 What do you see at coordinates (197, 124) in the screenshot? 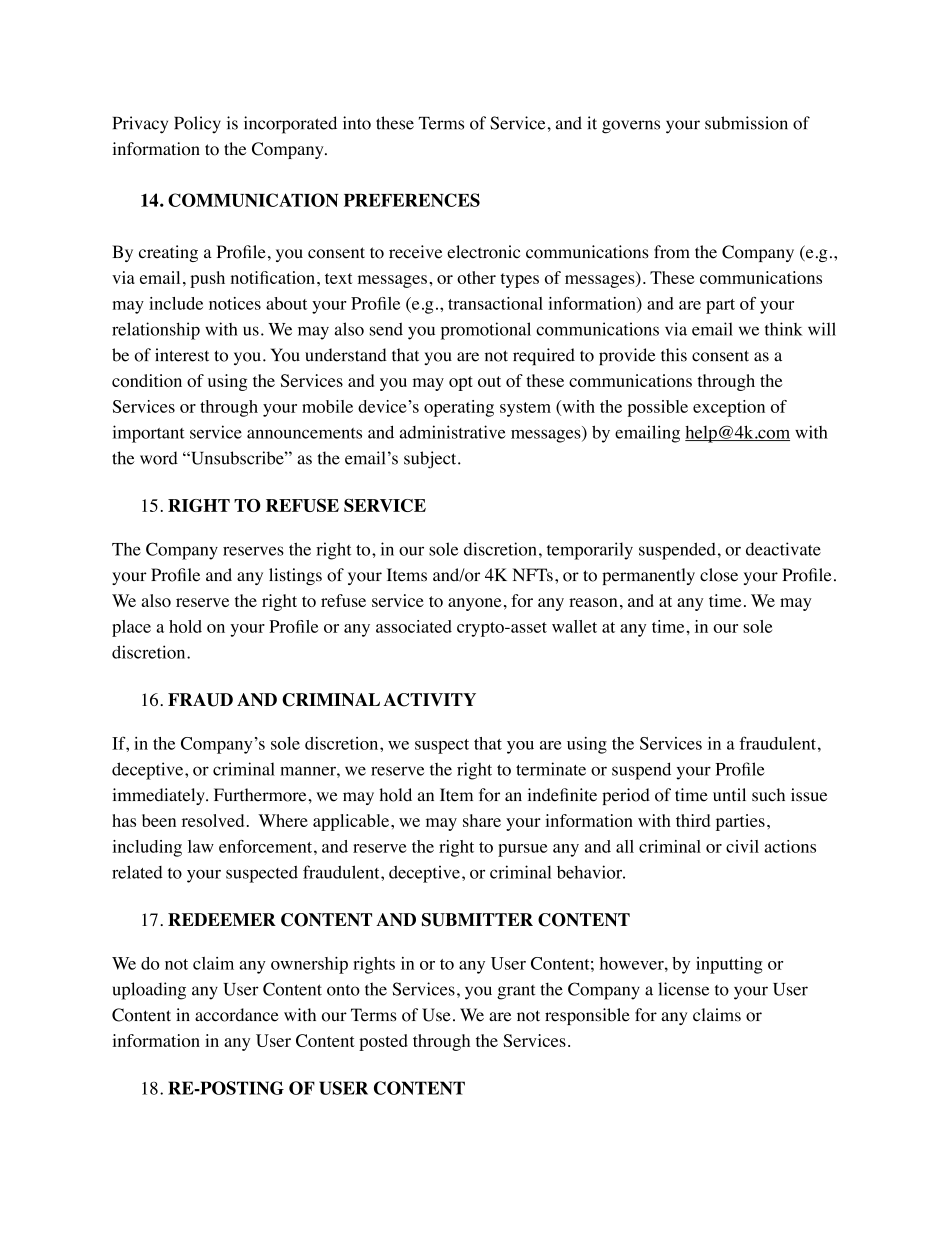
I see `Policy` at bounding box center [197, 124].
